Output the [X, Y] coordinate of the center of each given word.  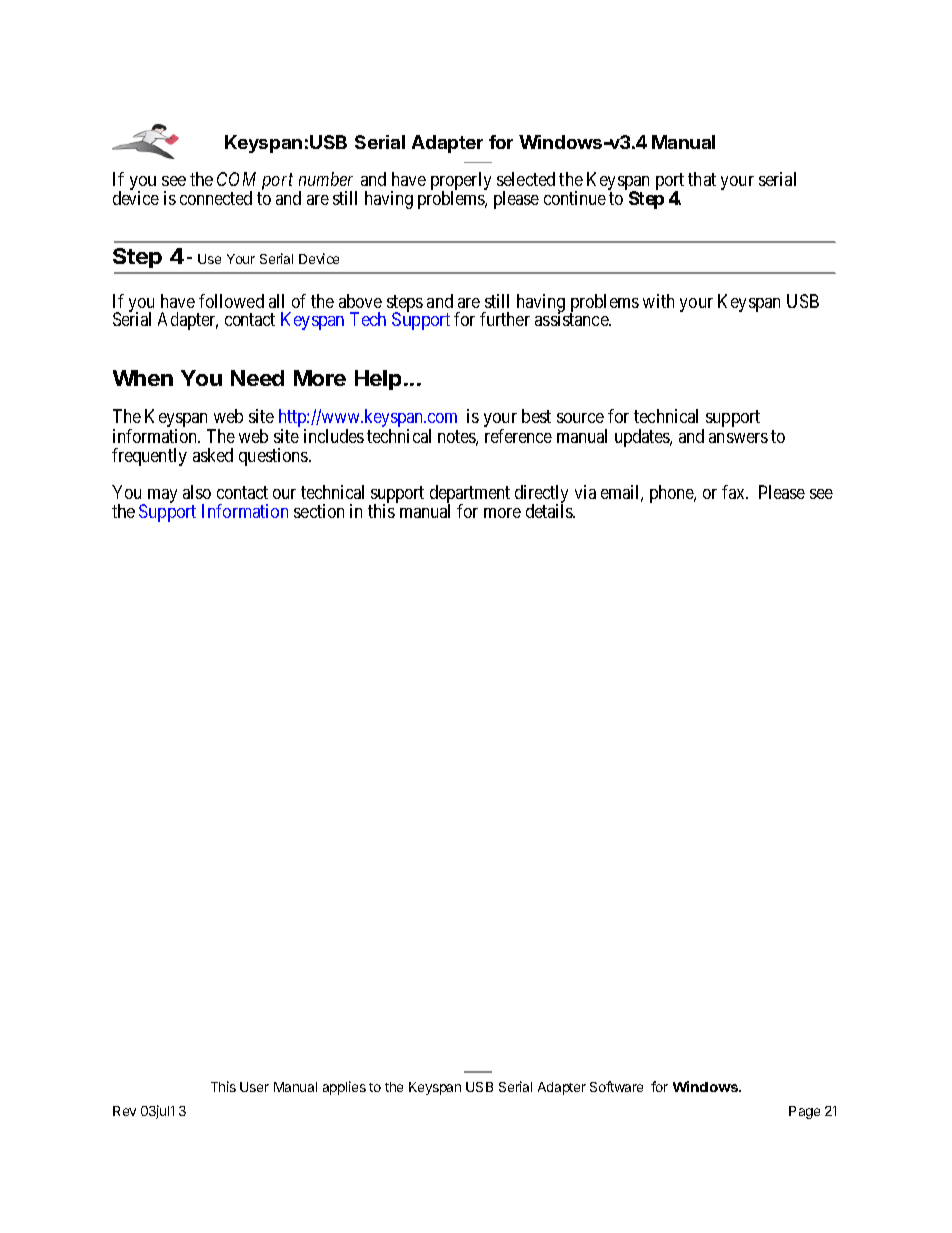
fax [734, 492]
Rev [124, 1111]
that [702, 179]
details [550, 511]
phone [673, 494]
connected [216, 198]
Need [257, 378]
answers [738, 438]
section [319, 511]
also [197, 492]
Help [378, 380]
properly [461, 182]
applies [344, 1088]
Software [616, 1086]
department [470, 495]
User [254, 1087]
